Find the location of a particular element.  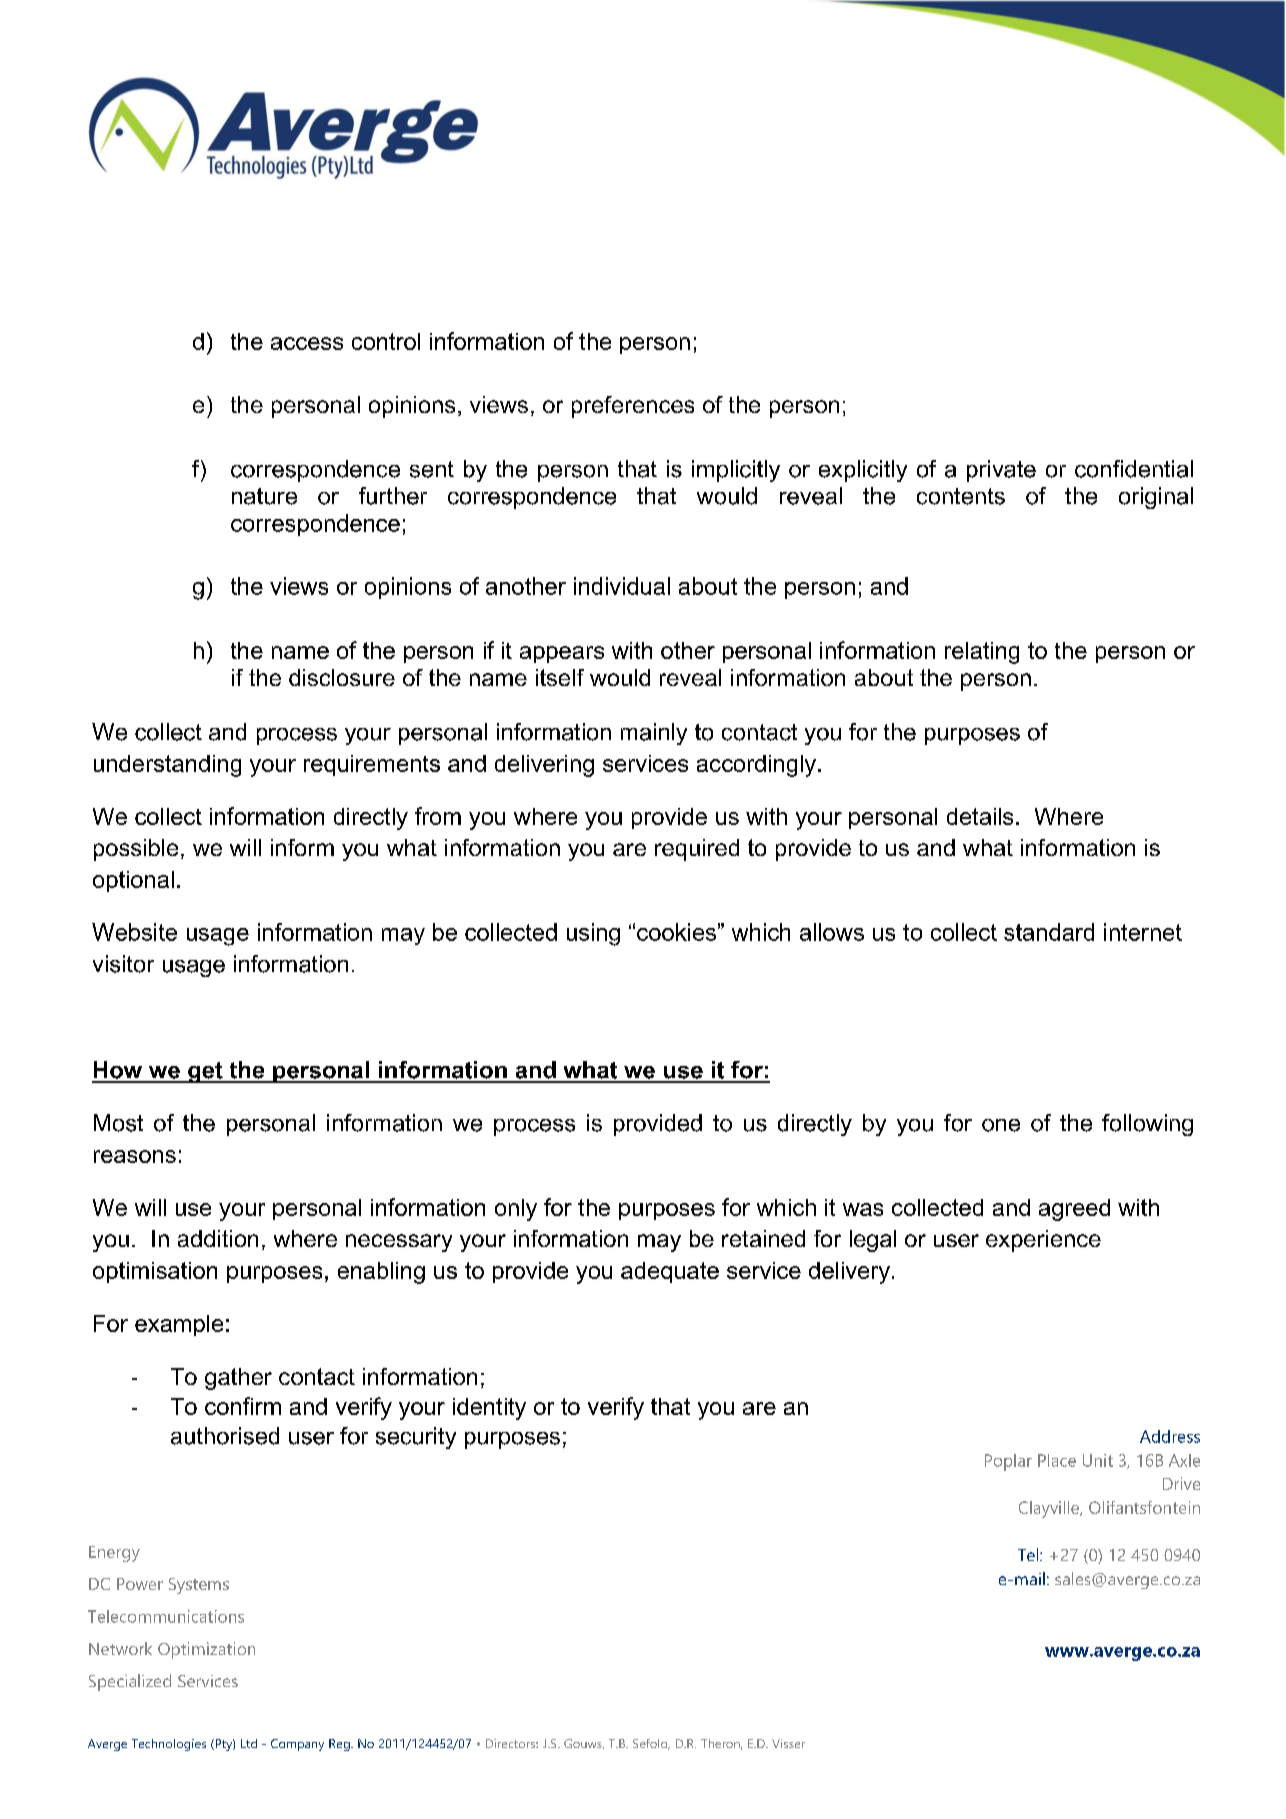

one is located at coordinates (1001, 1125).
